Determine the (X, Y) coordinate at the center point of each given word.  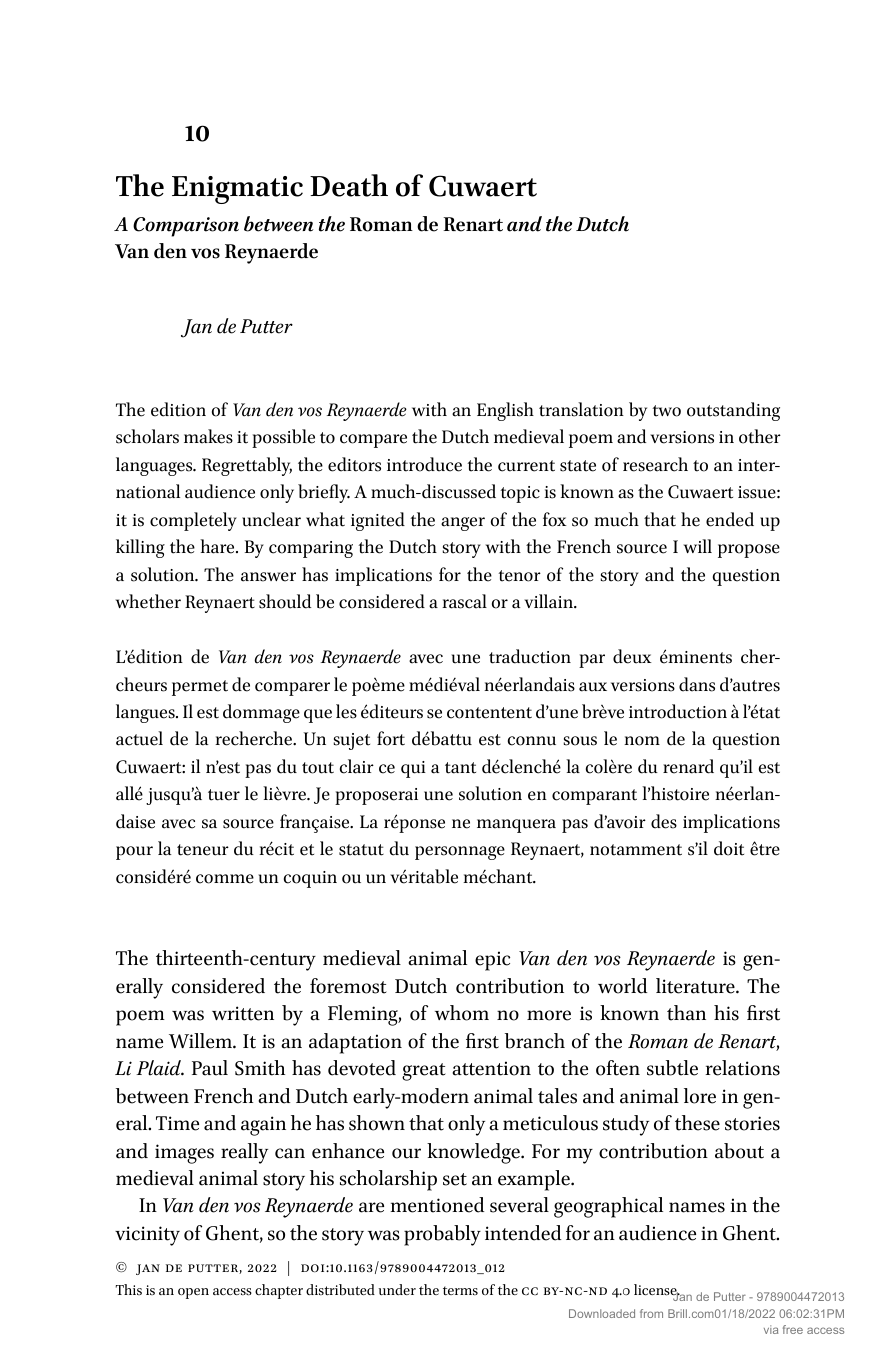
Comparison (186, 227)
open (193, 1293)
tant (460, 768)
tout (318, 768)
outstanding (733, 411)
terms (460, 1291)
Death (349, 185)
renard (688, 766)
